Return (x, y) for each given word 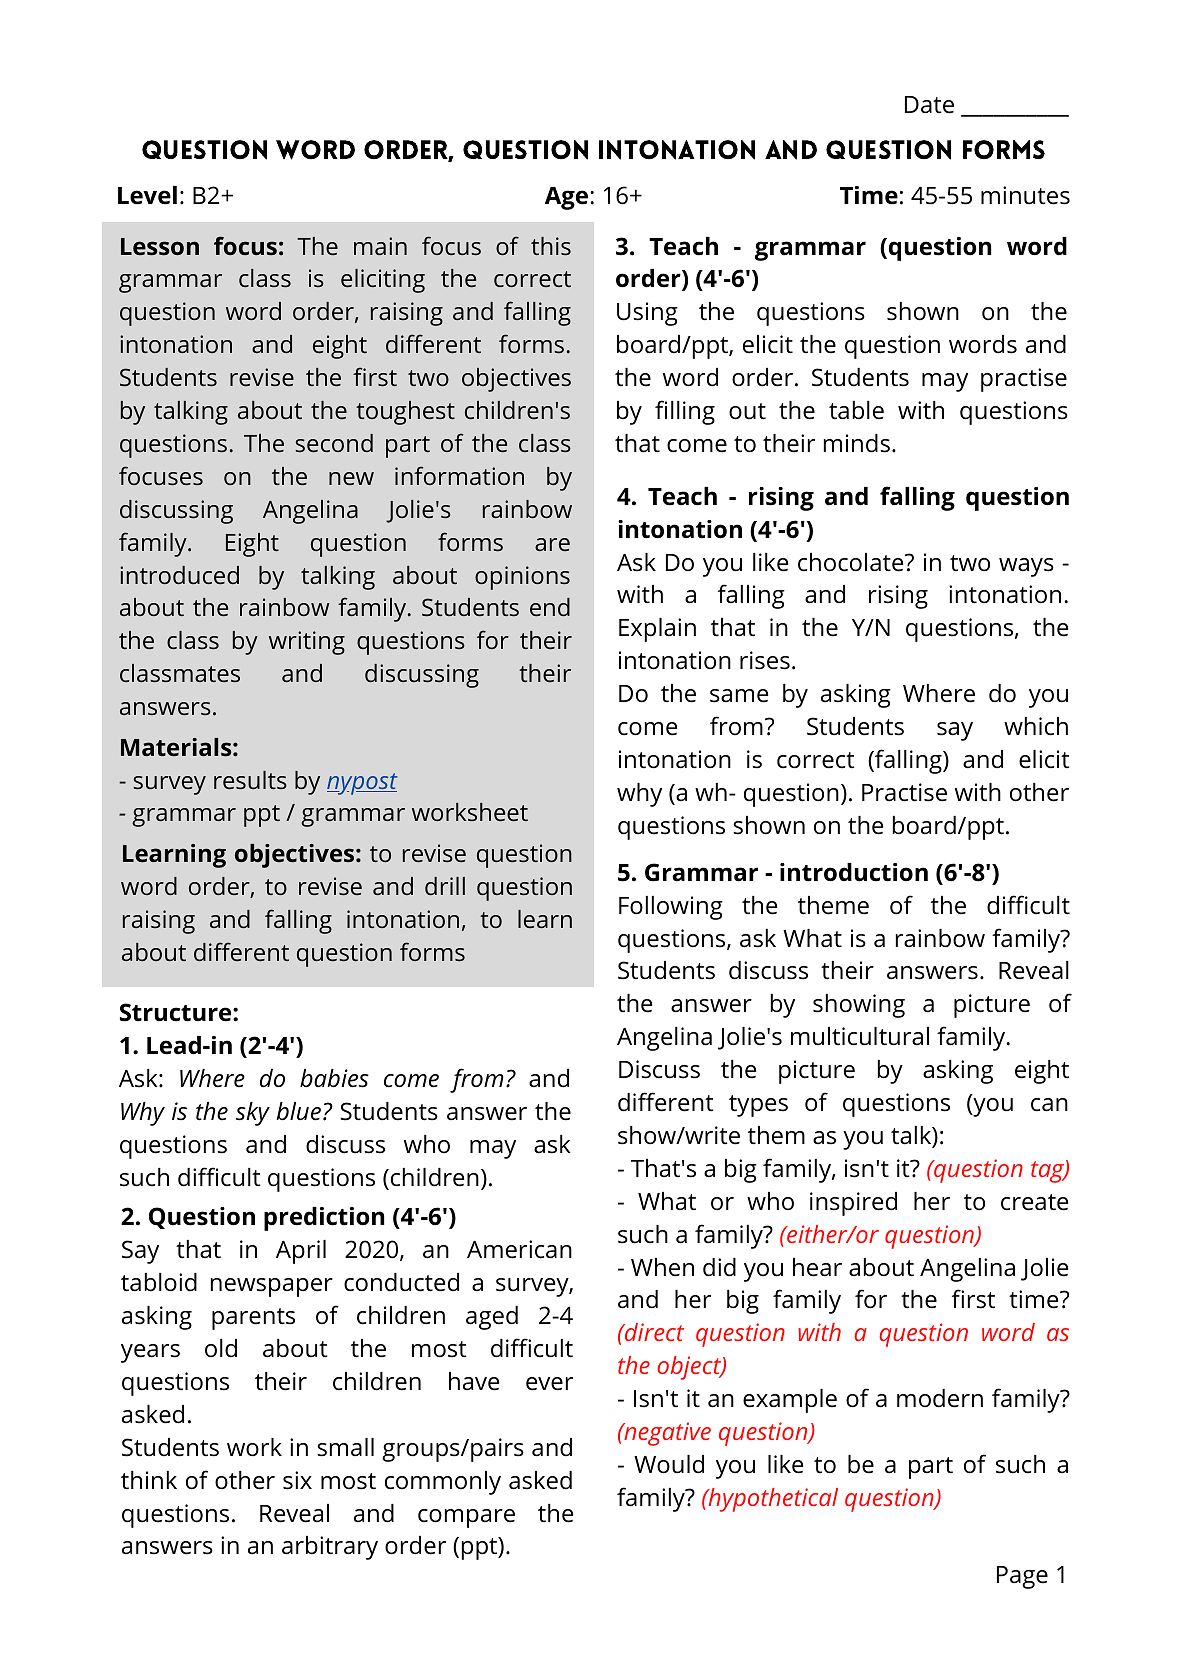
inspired (853, 1204)
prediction (324, 1219)
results (250, 780)
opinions (522, 578)
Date (929, 105)
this (551, 246)
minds (857, 443)
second (334, 443)
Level (147, 195)
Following (671, 908)
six (297, 1480)
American (519, 1249)
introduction (854, 872)
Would (669, 1464)
